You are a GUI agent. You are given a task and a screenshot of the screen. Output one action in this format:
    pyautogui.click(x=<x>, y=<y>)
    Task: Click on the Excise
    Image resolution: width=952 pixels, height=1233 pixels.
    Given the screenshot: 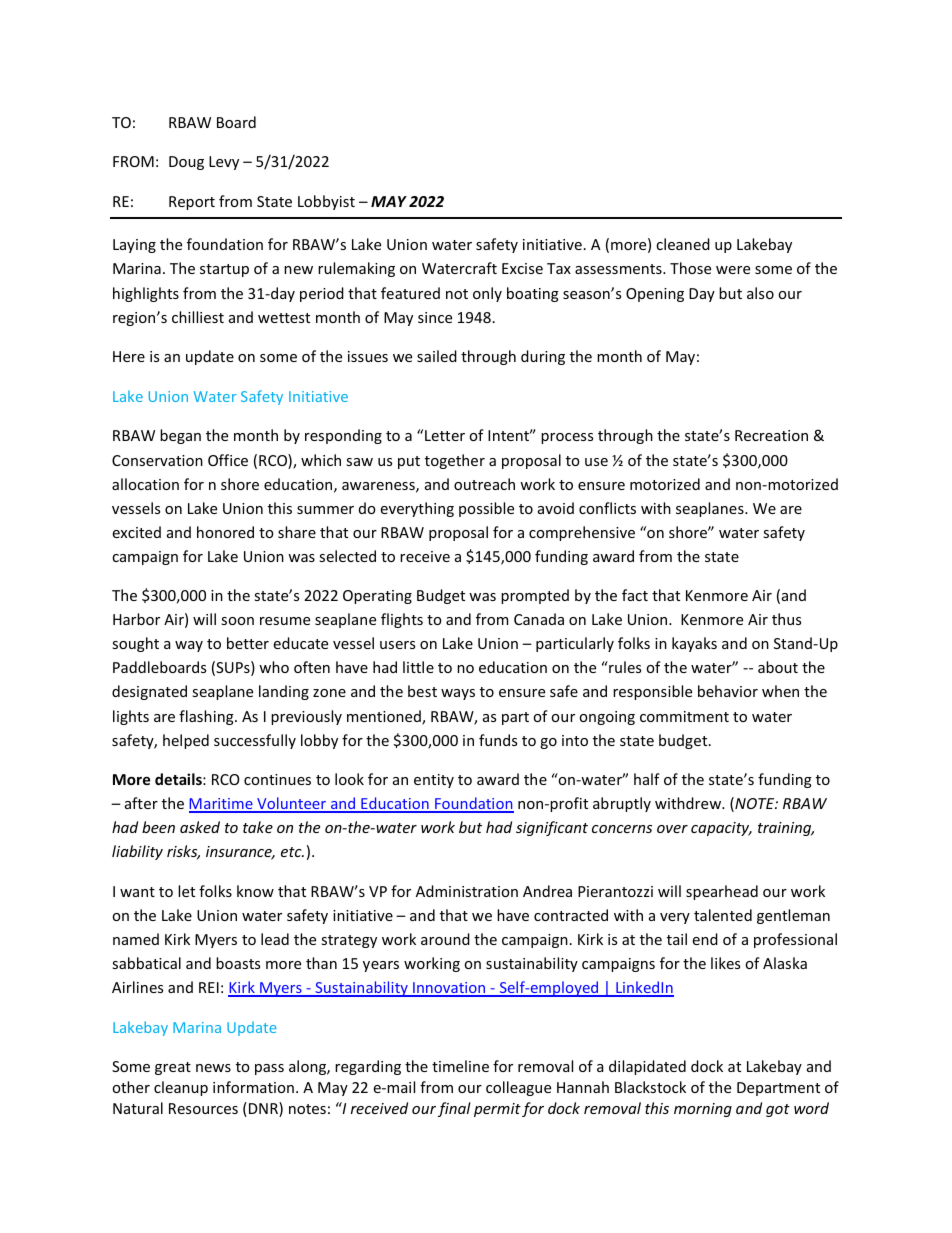 What is the action you would take?
    pyautogui.click(x=522, y=268)
